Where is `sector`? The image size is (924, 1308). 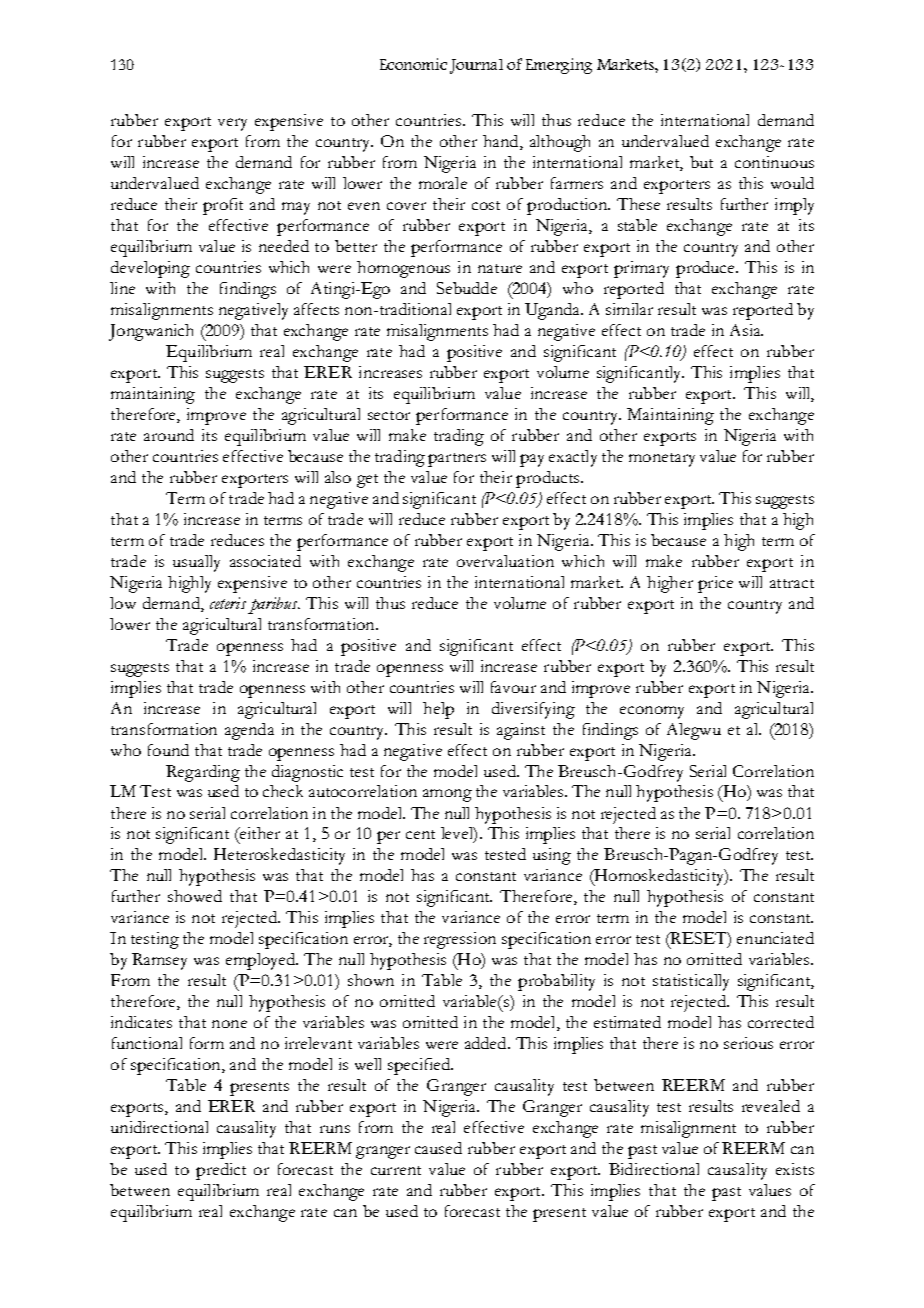 sector is located at coordinates (389, 415).
